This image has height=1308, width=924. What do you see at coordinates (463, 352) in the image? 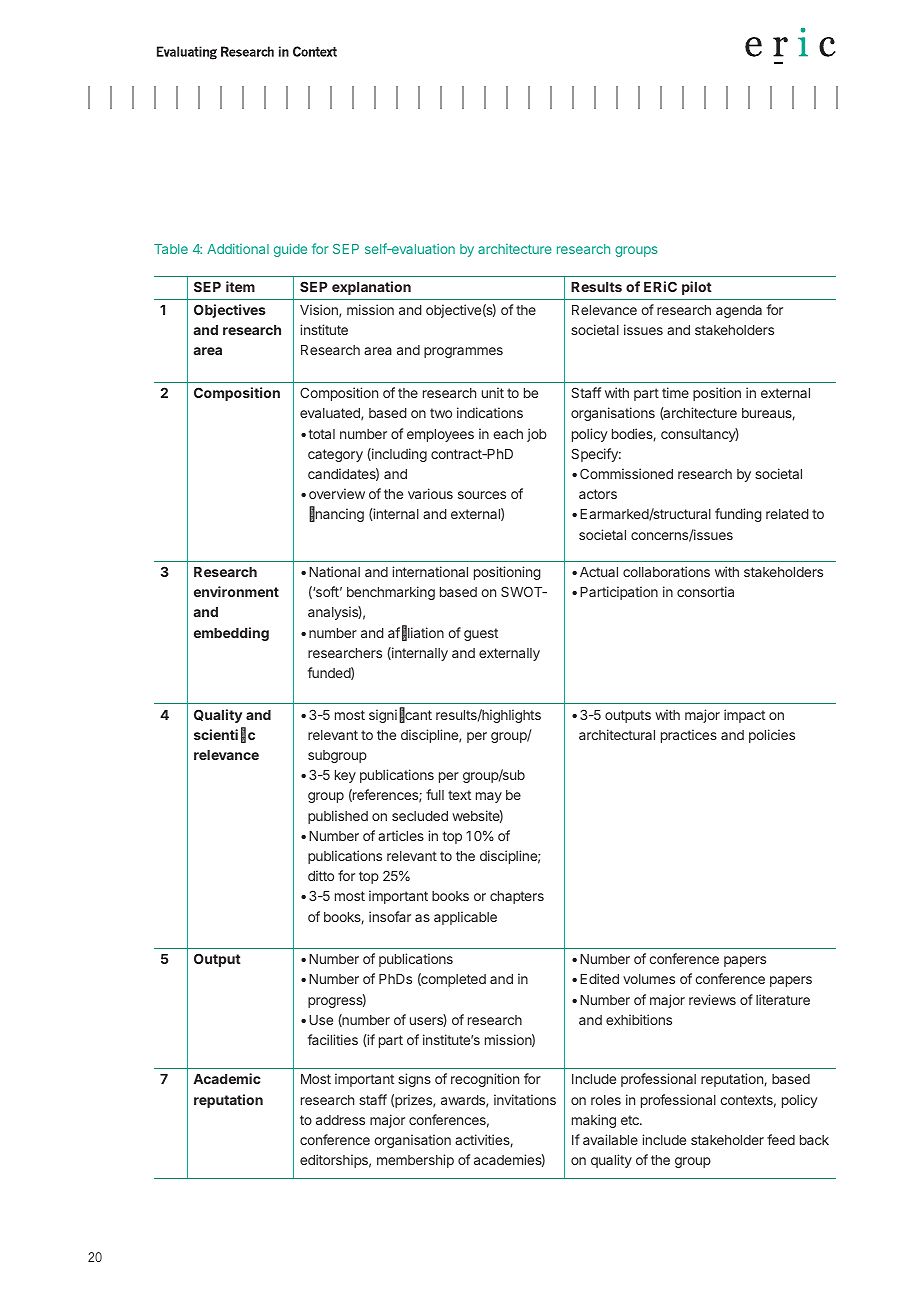
I see `programmes` at bounding box center [463, 352].
